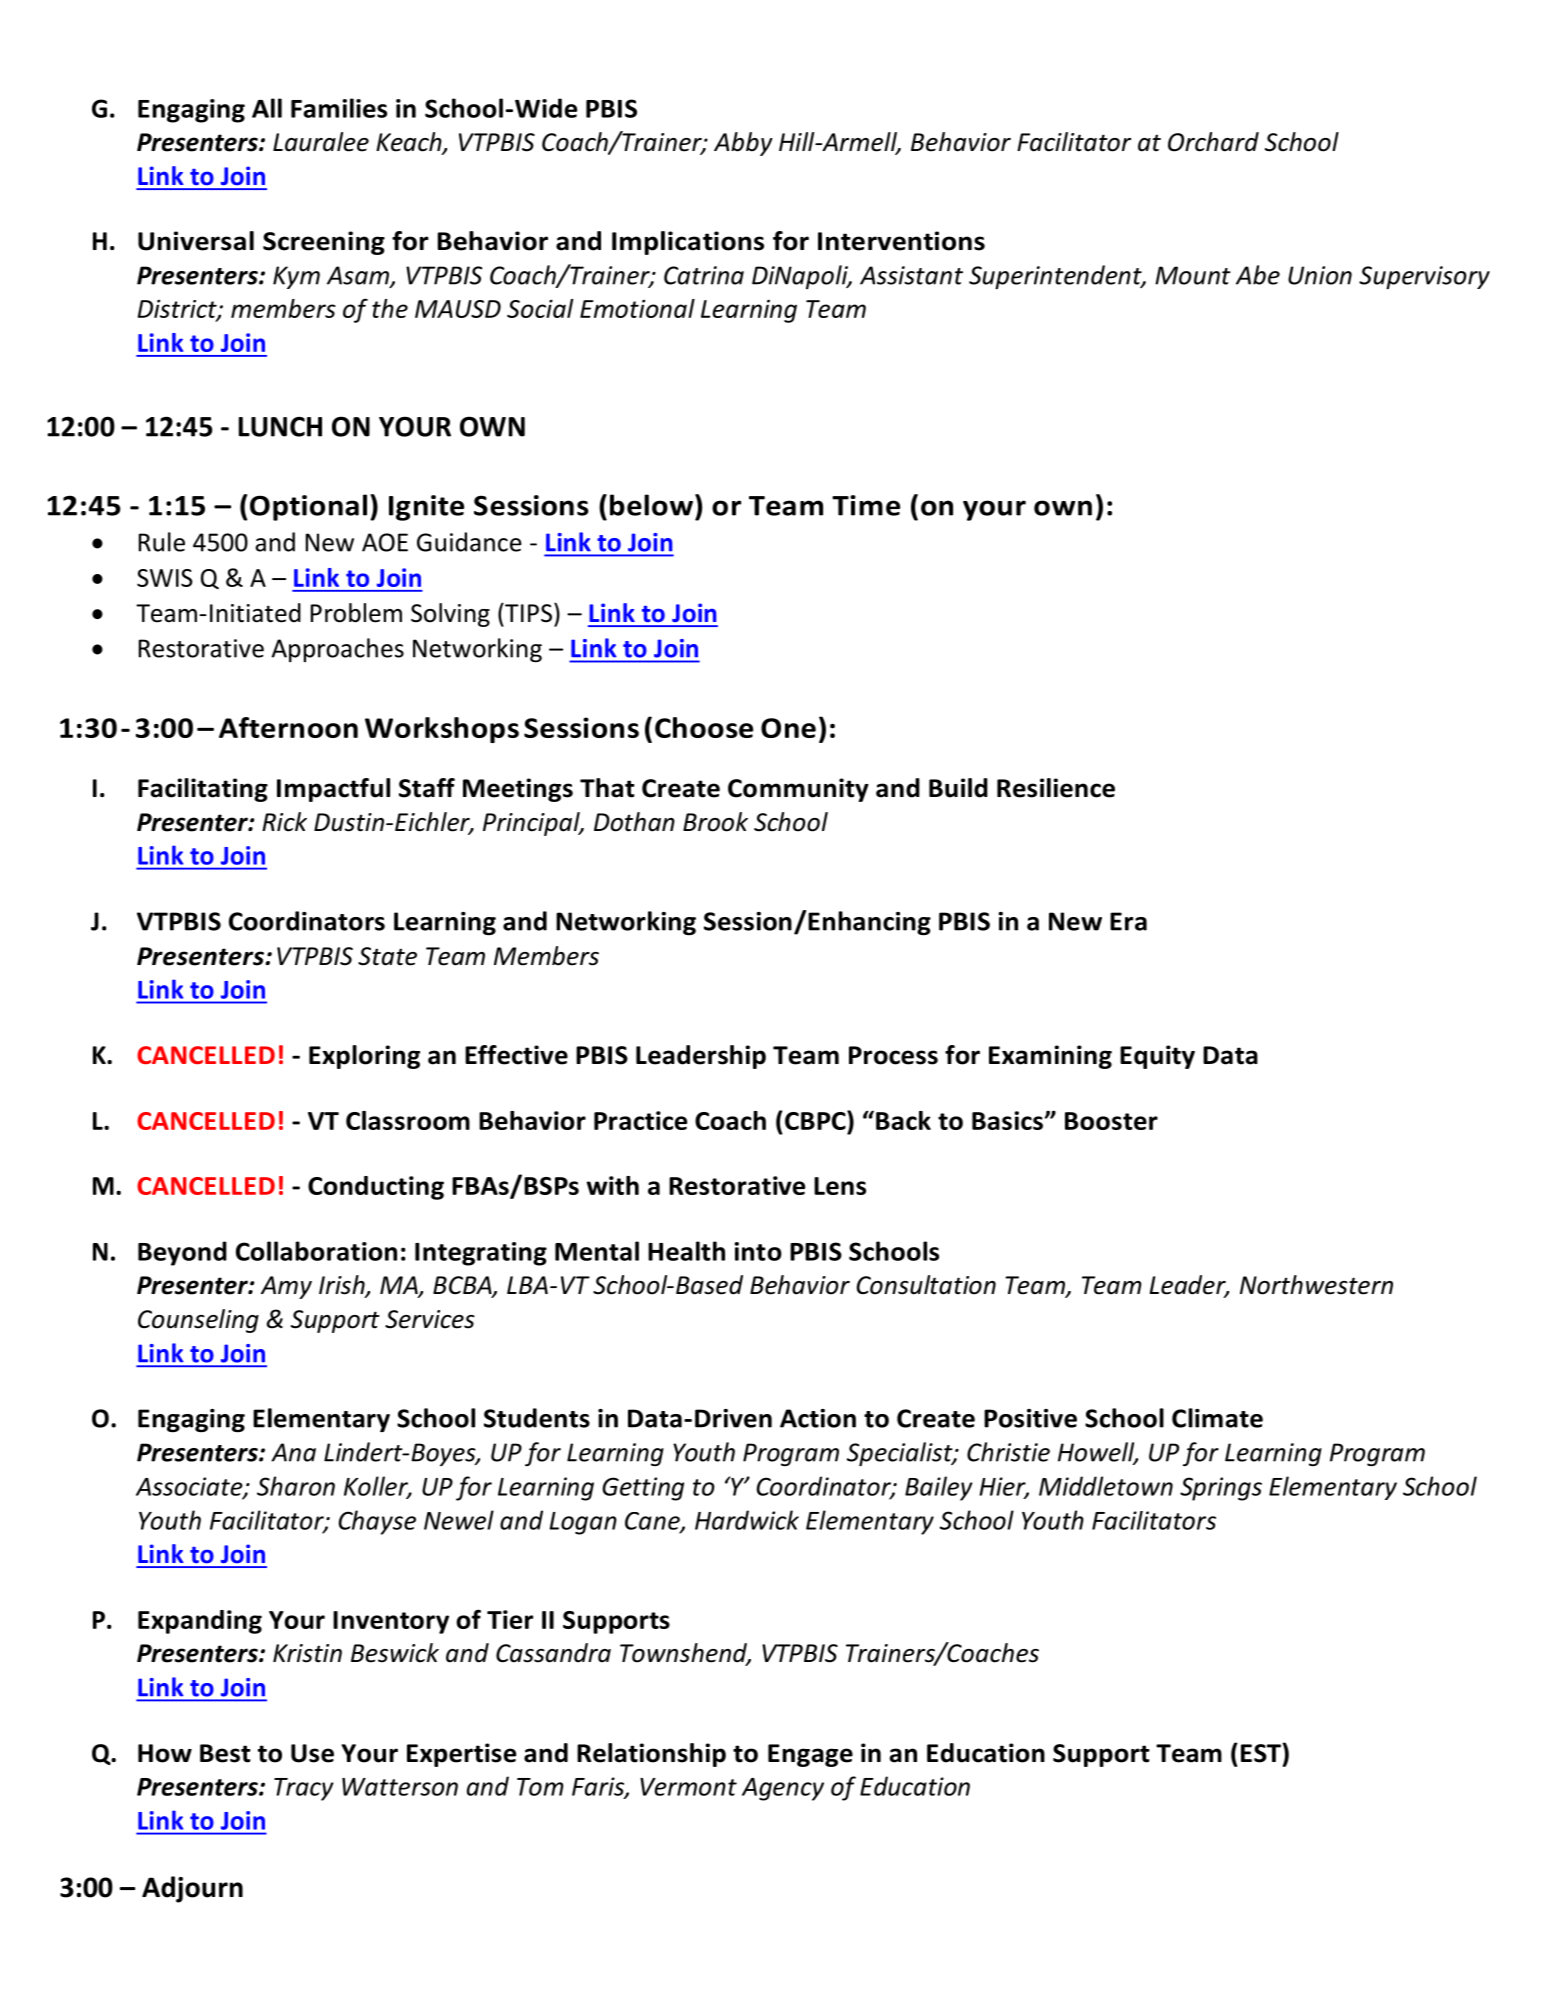 Image resolution: width=1545 pixels, height=2000 pixels. What do you see at coordinates (1056, 788) in the screenshot?
I see `Resilience` at bounding box center [1056, 788].
